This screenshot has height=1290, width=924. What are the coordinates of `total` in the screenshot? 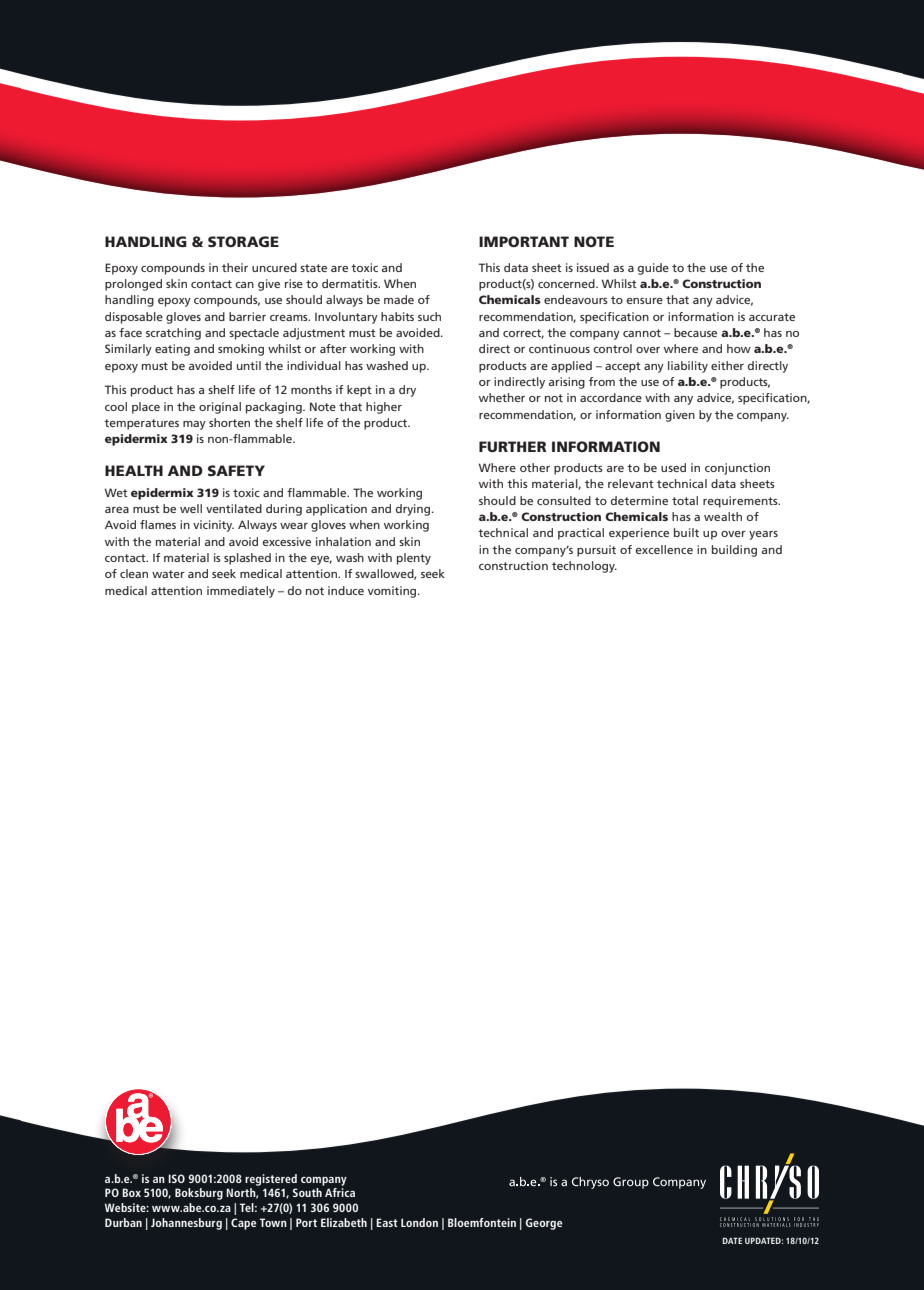 It's located at (685, 500).
